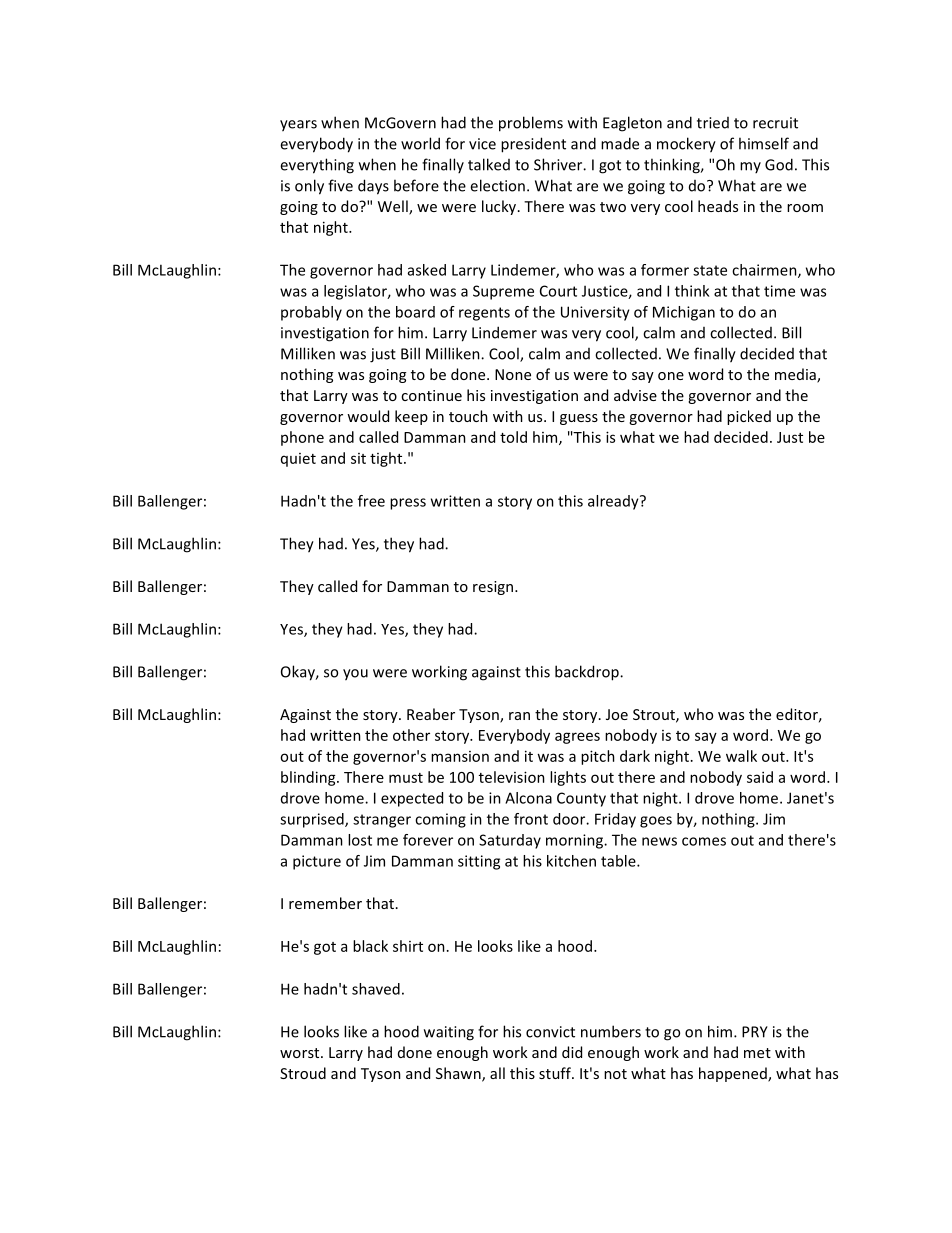 This screenshot has height=1233, width=952. Describe the element at coordinates (411, 735) in the screenshot. I see `other` at that location.
